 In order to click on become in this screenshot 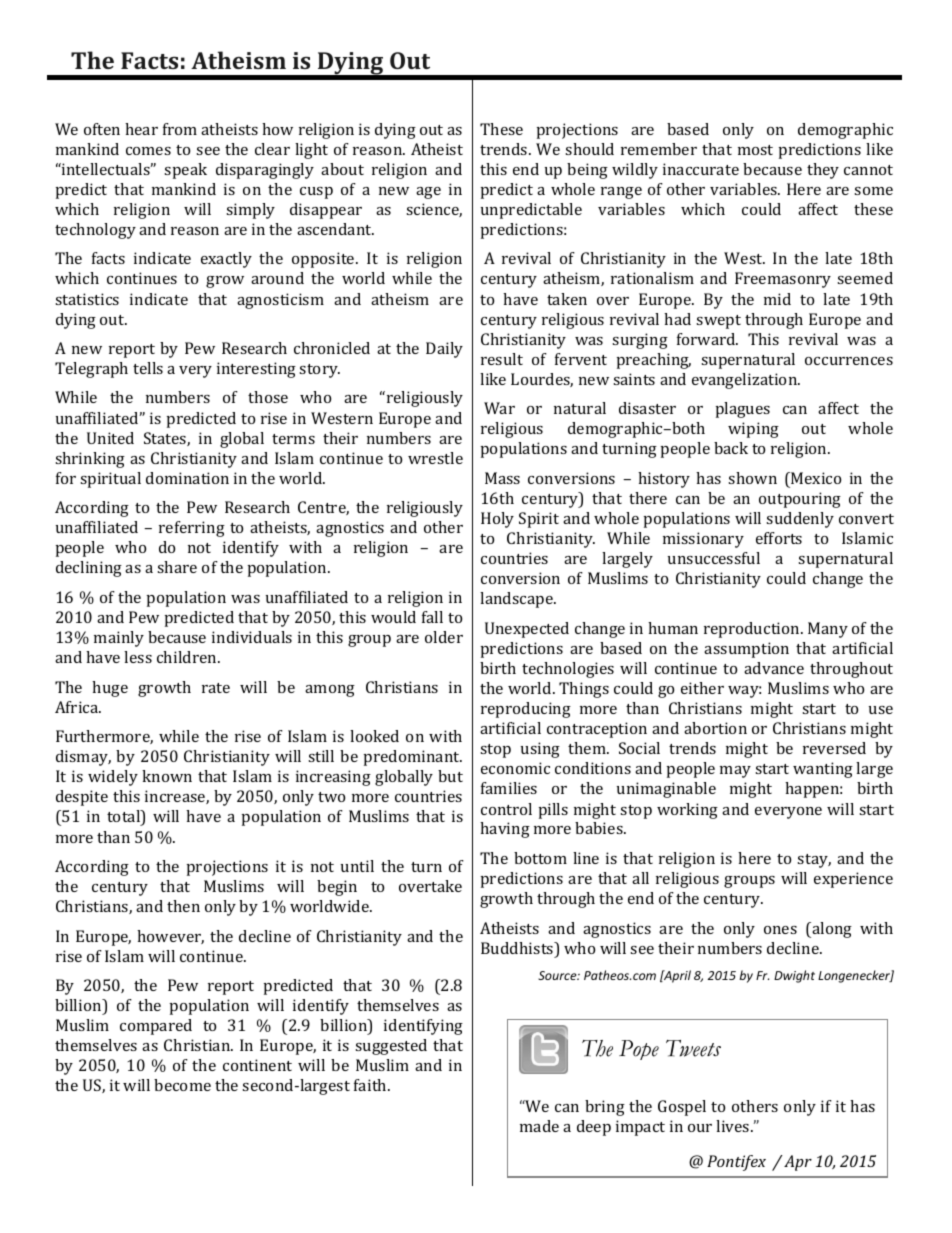, I will do `click(182, 1085)`.
